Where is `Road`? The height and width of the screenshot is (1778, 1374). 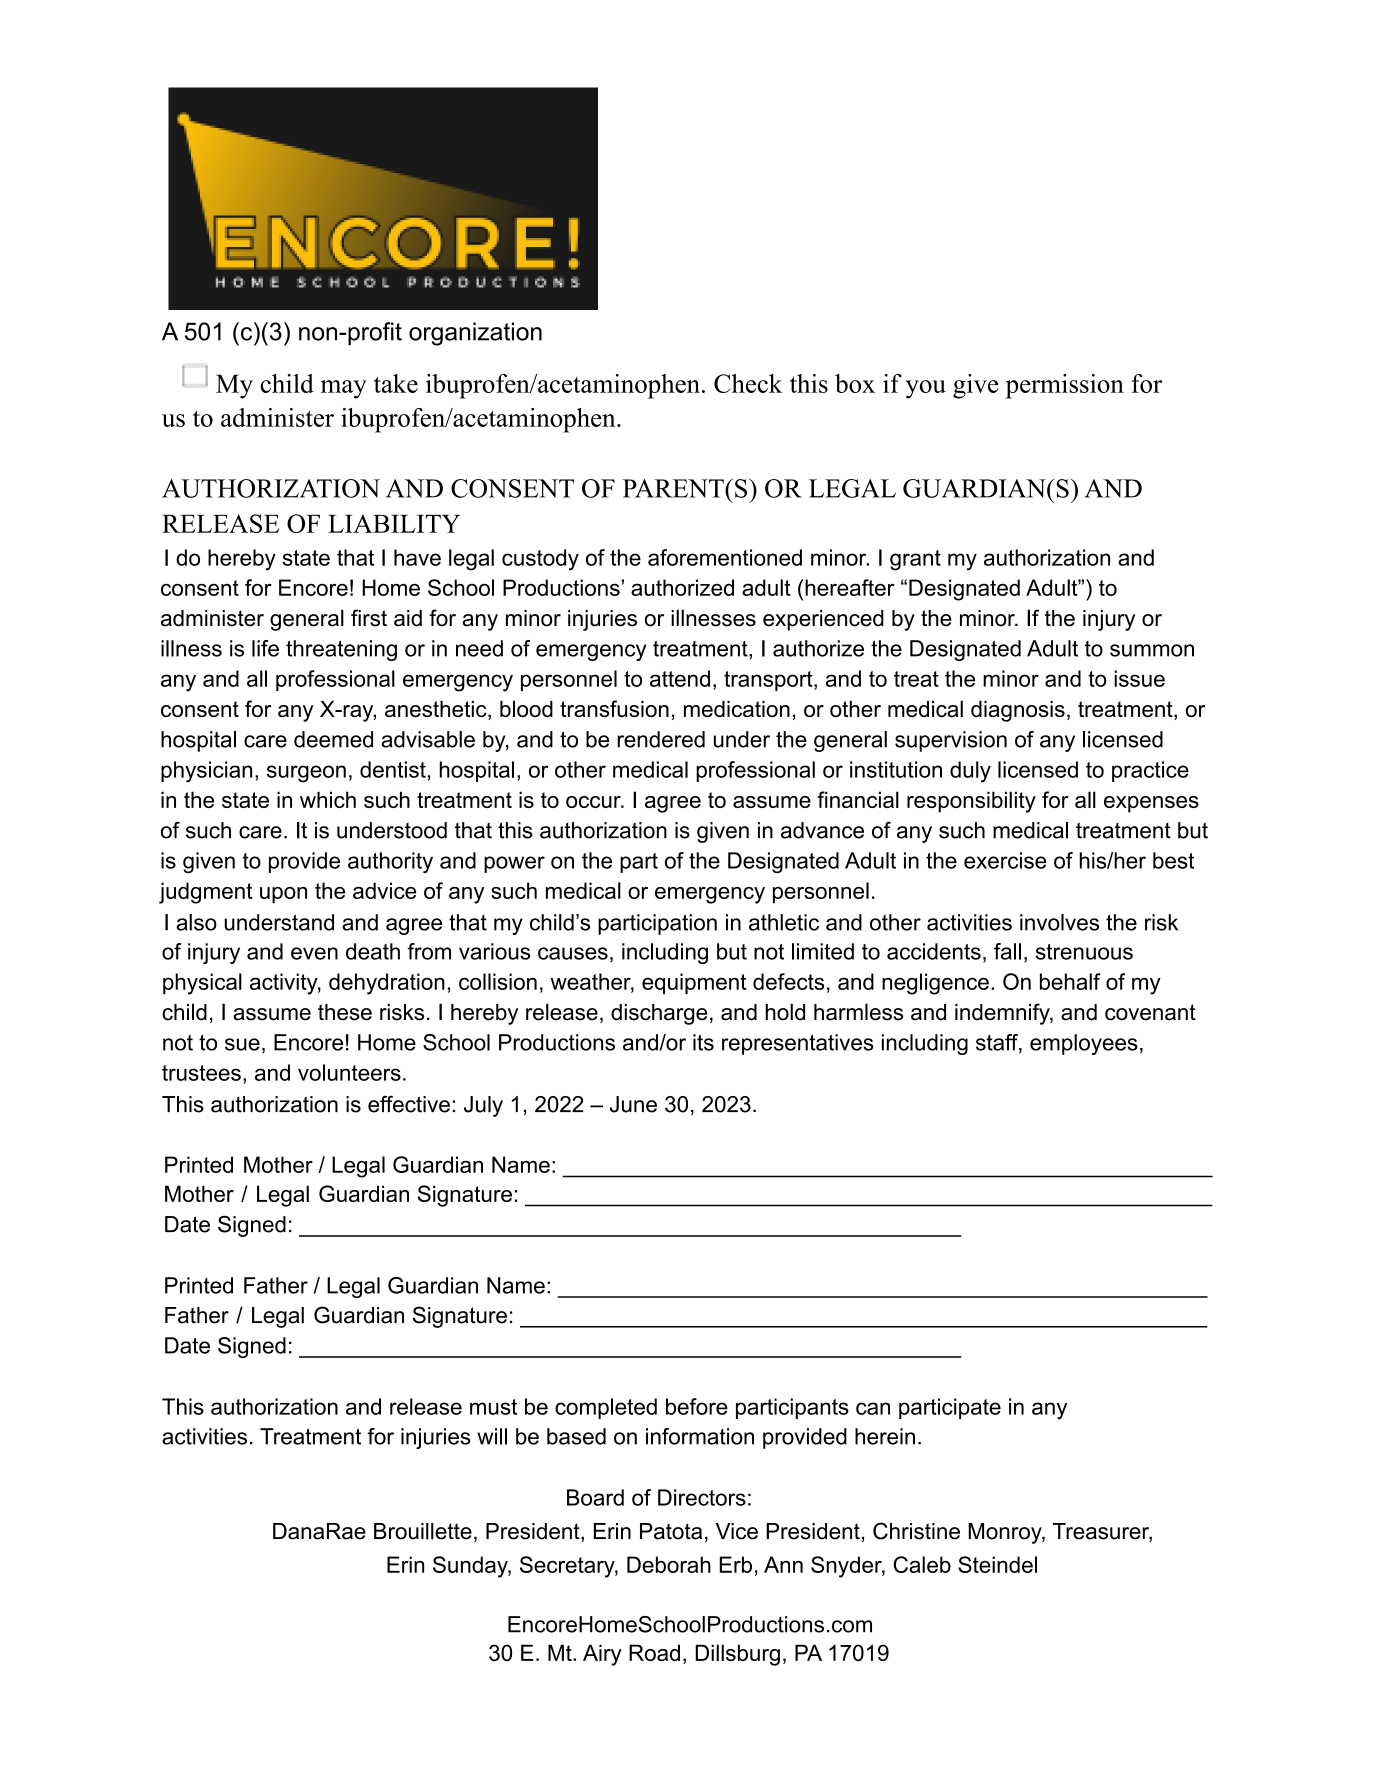 Road is located at coordinates (654, 1652).
